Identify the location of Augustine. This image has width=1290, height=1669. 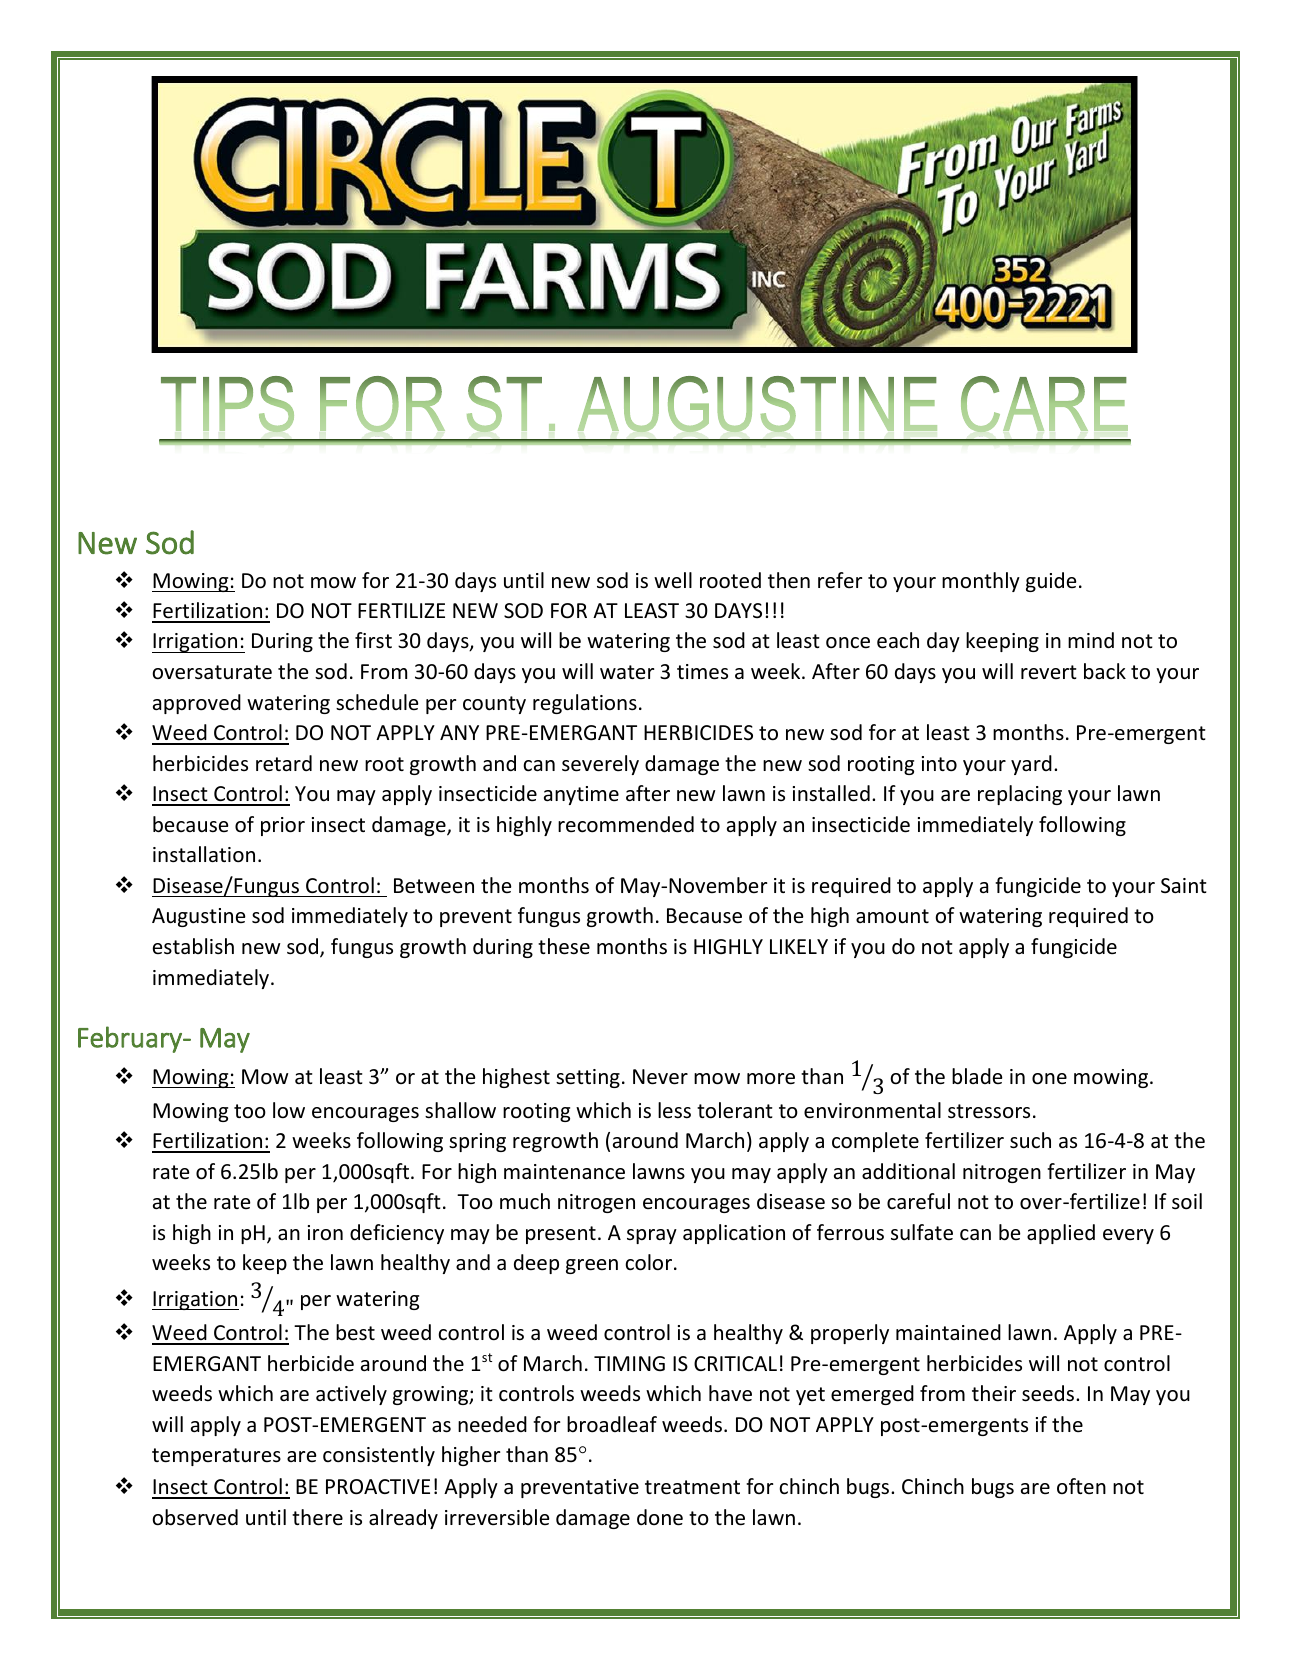
(199, 917).
